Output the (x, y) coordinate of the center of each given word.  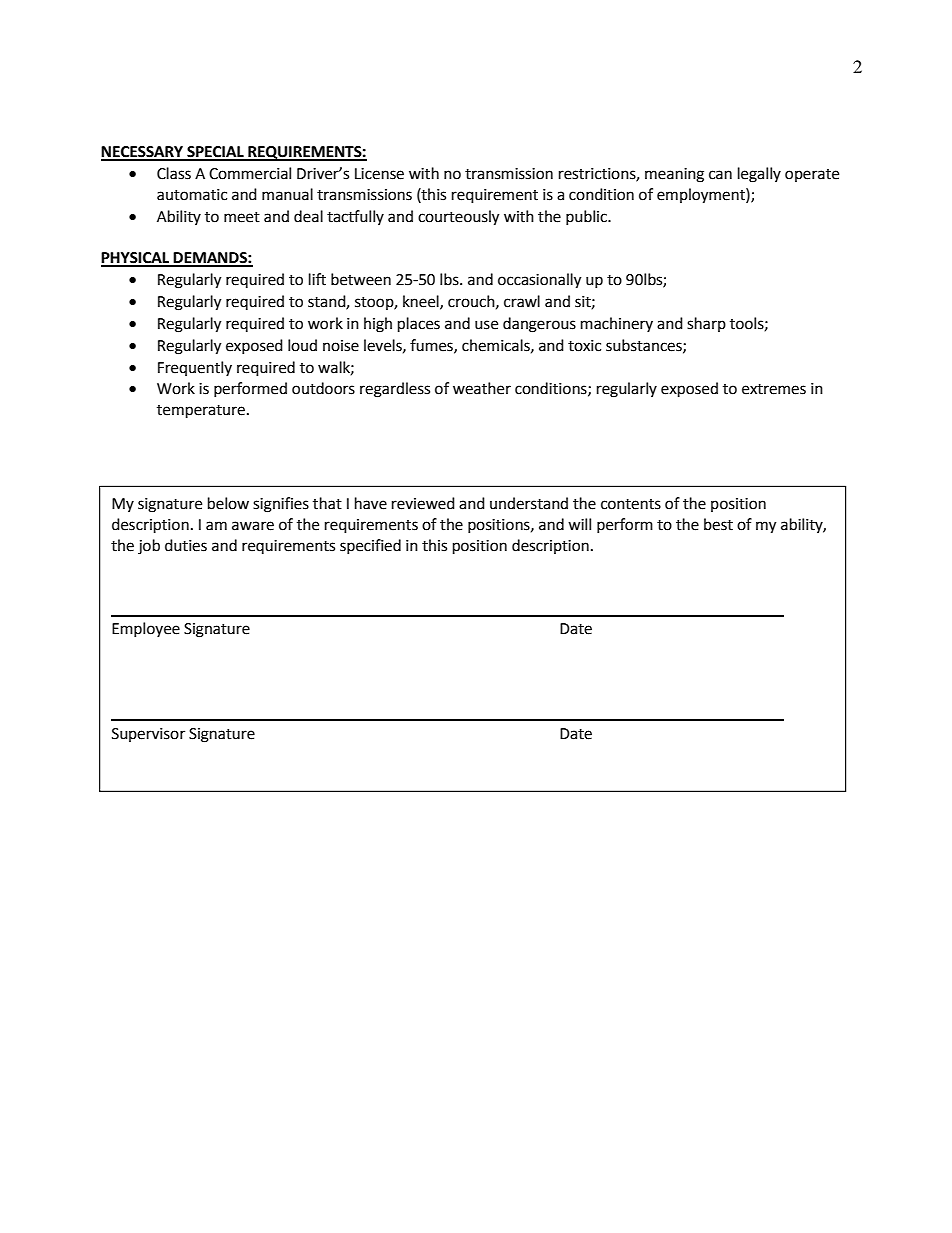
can (720, 175)
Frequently (195, 368)
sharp (706, 324)
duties (186, 545)
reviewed (423, 503)
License (379, 174)
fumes (432, 346)
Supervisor (148, 735)
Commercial (250, 173)
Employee (146, 629)
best (718, 524)
